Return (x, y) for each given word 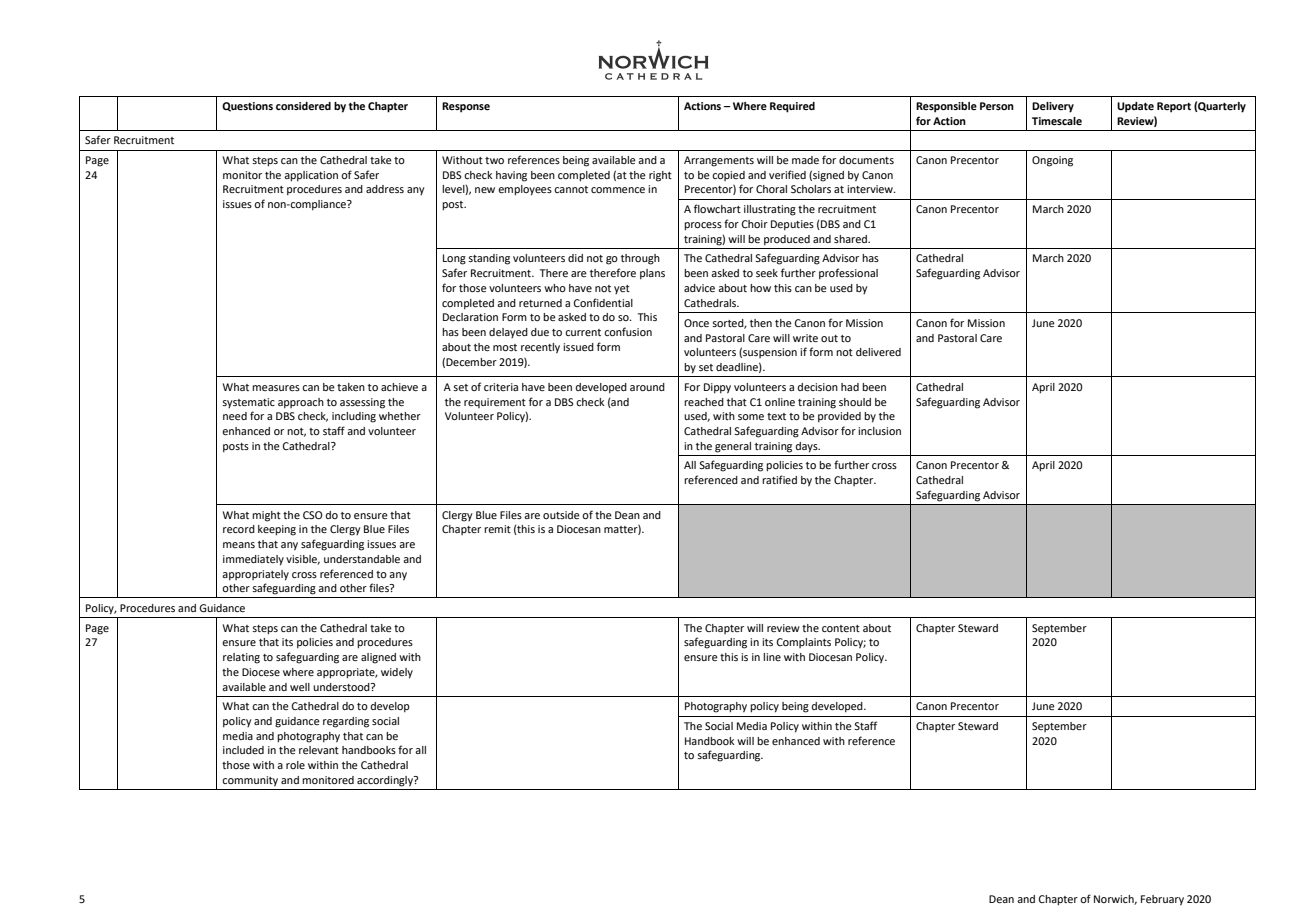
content (841, 628)
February (1162, 900)
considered (303, 106)
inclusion (879, 431)
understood (342, 687)
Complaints (803, 643)
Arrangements (719, 161)
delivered (878, 352)
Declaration (470, 317)
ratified (779, 479)
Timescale (1057, 121)
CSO (313, 515)
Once (696, 323)
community (250, 781)
